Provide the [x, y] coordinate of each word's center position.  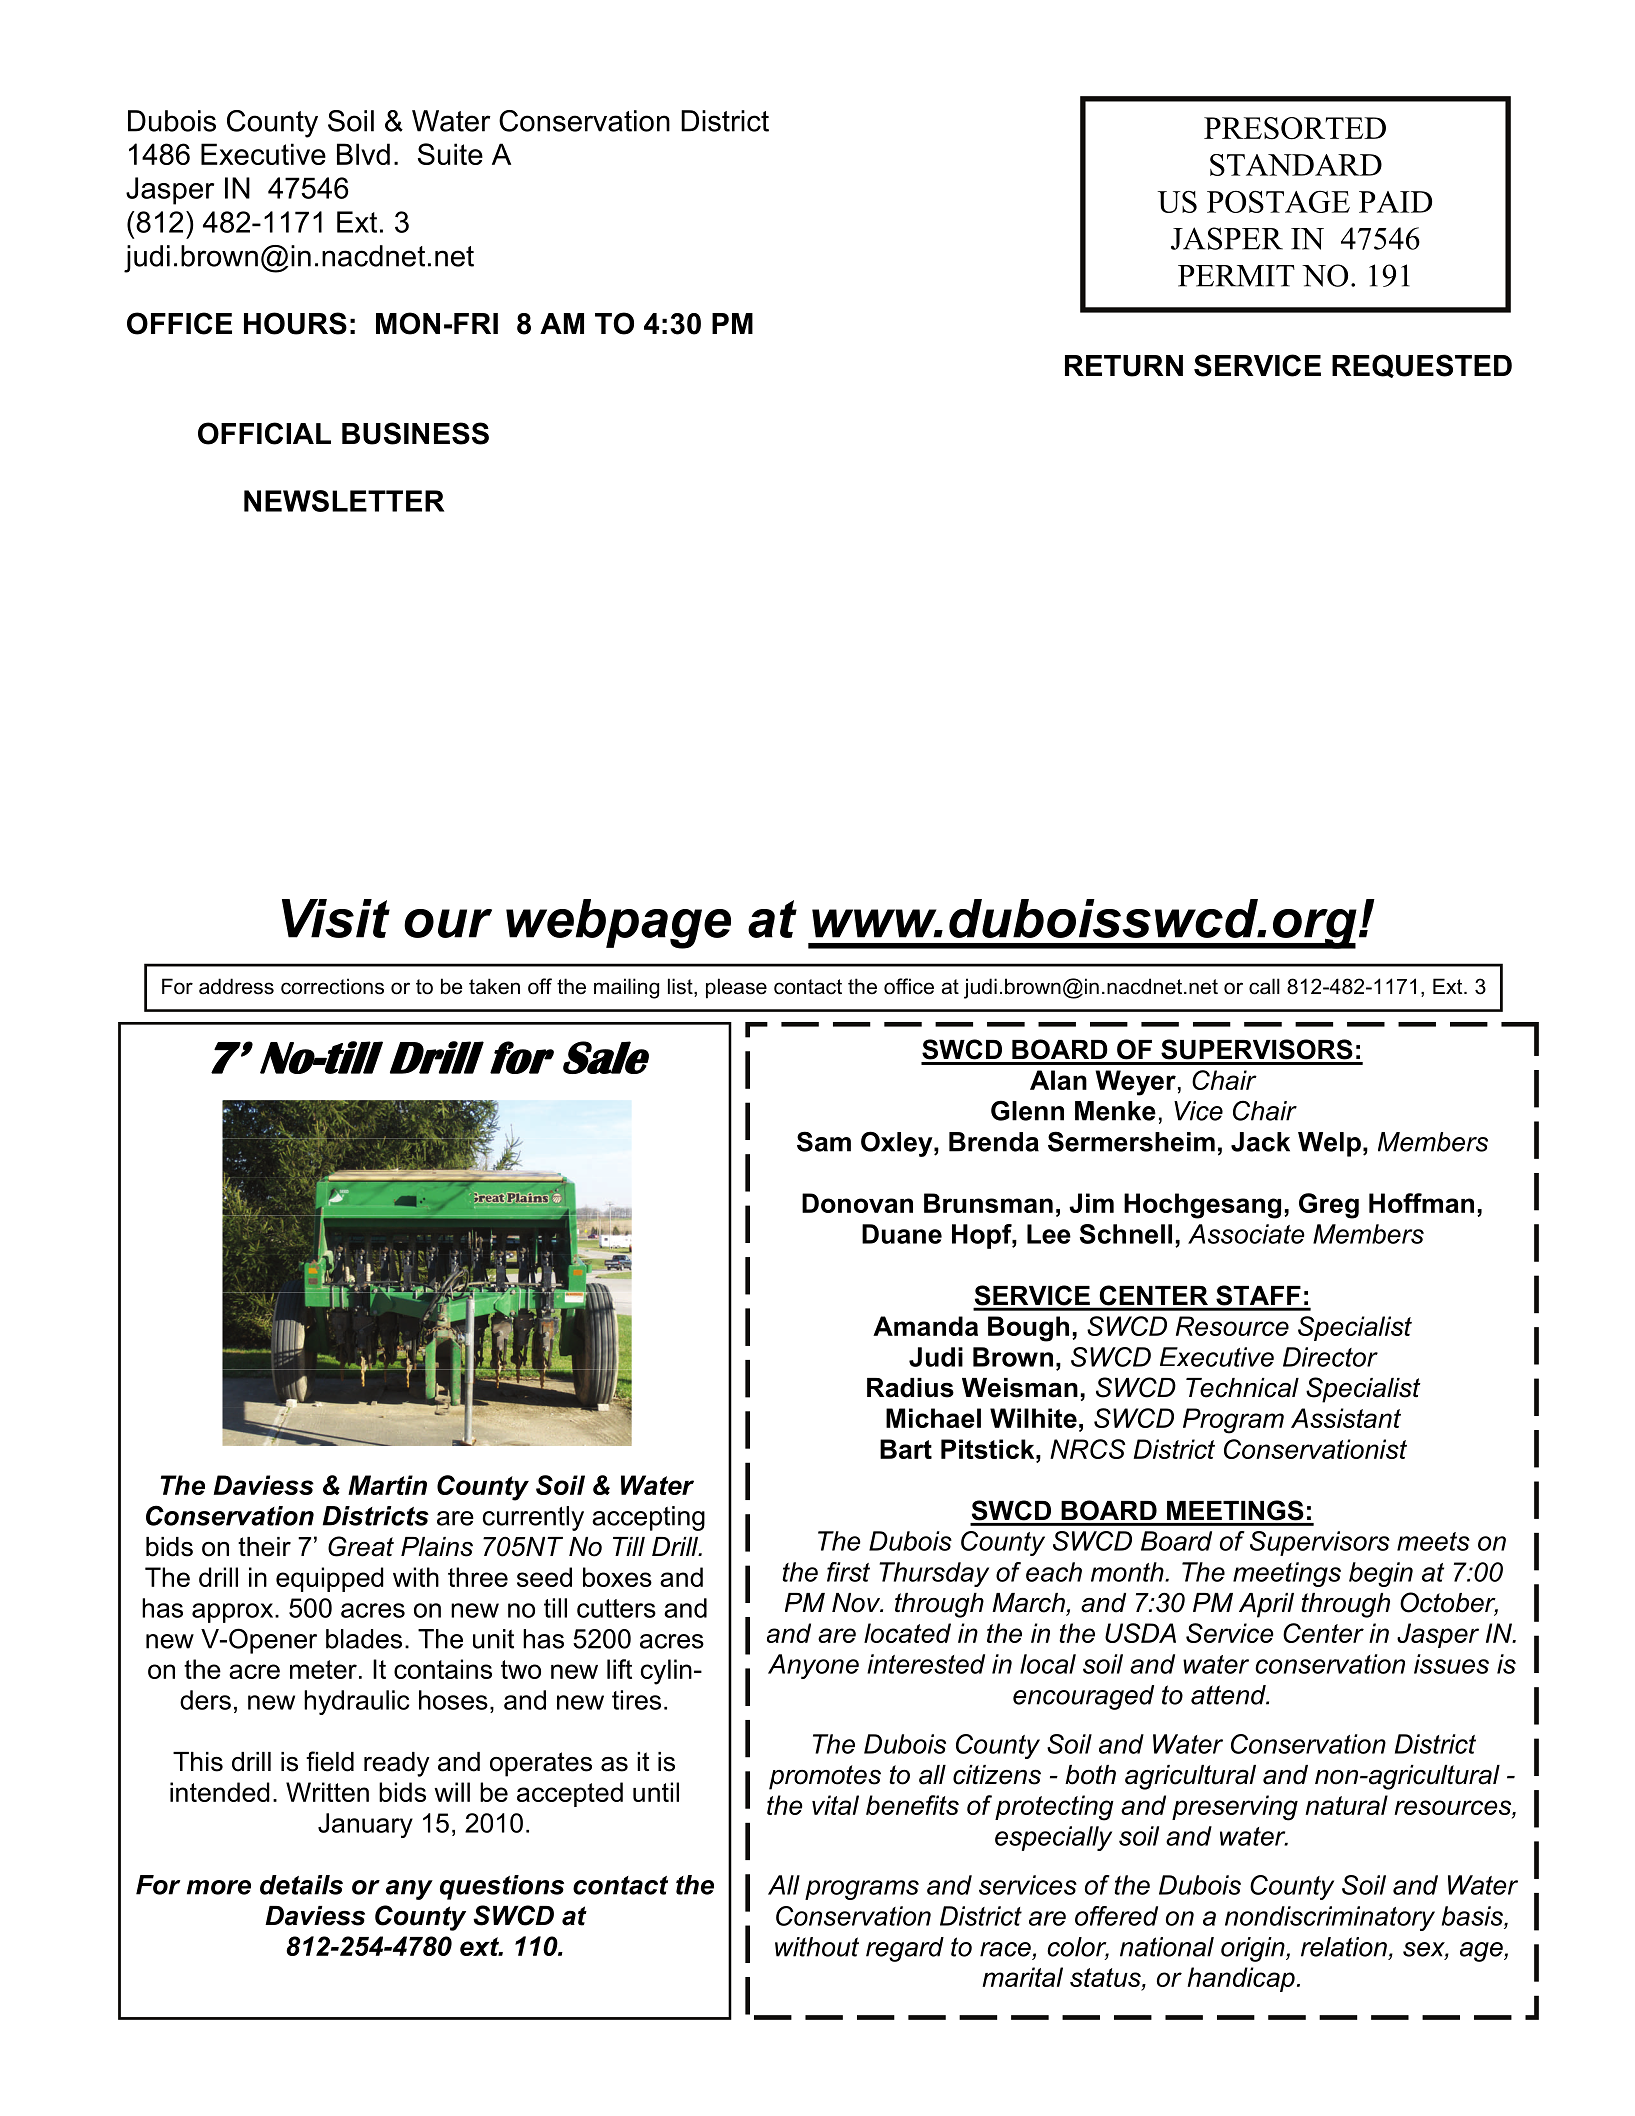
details [301, 1885]
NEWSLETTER [344, 501]
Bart [906, 1449]
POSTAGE [1278, 201]
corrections [332, 986]
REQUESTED [1422, 366]
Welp [1329, 1144]
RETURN [1124, 366]
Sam [824, 1141]
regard [905, 1949]
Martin [387, 1485]
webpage [618, 924]
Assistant [1346, 1418]
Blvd [363, 154]
